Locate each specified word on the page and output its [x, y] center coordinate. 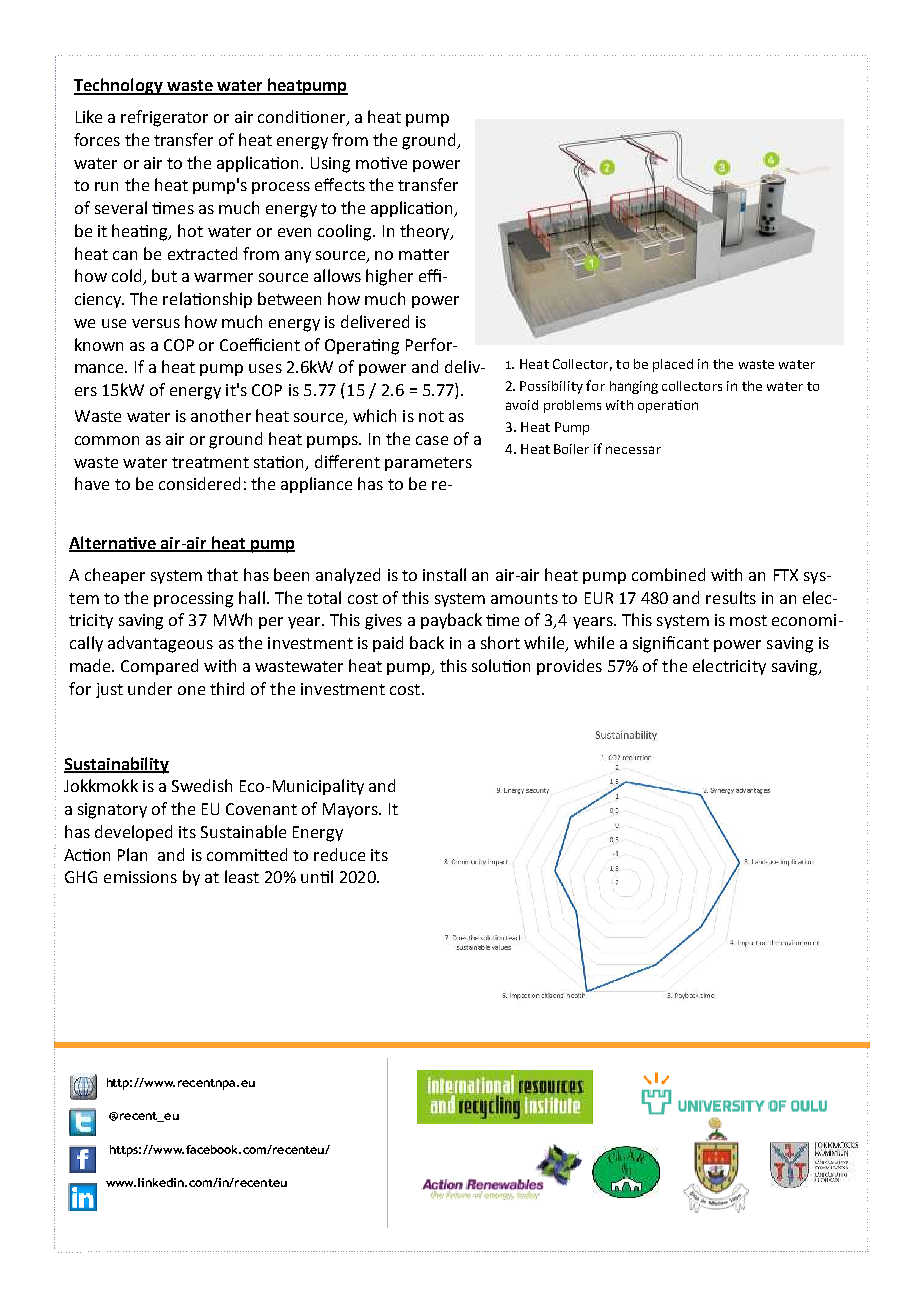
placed [673, 365]
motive [381, 163]
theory [426, 232]
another [221, 415]
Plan [132, 854]
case [432, 440]
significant [671, 644]
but [164, 275]
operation [668, 406]
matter [424, 254]
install [444, 574]
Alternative [113, 543]
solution [501, 665]
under [150, 688]
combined [668, 574]
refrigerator [164, 118]
